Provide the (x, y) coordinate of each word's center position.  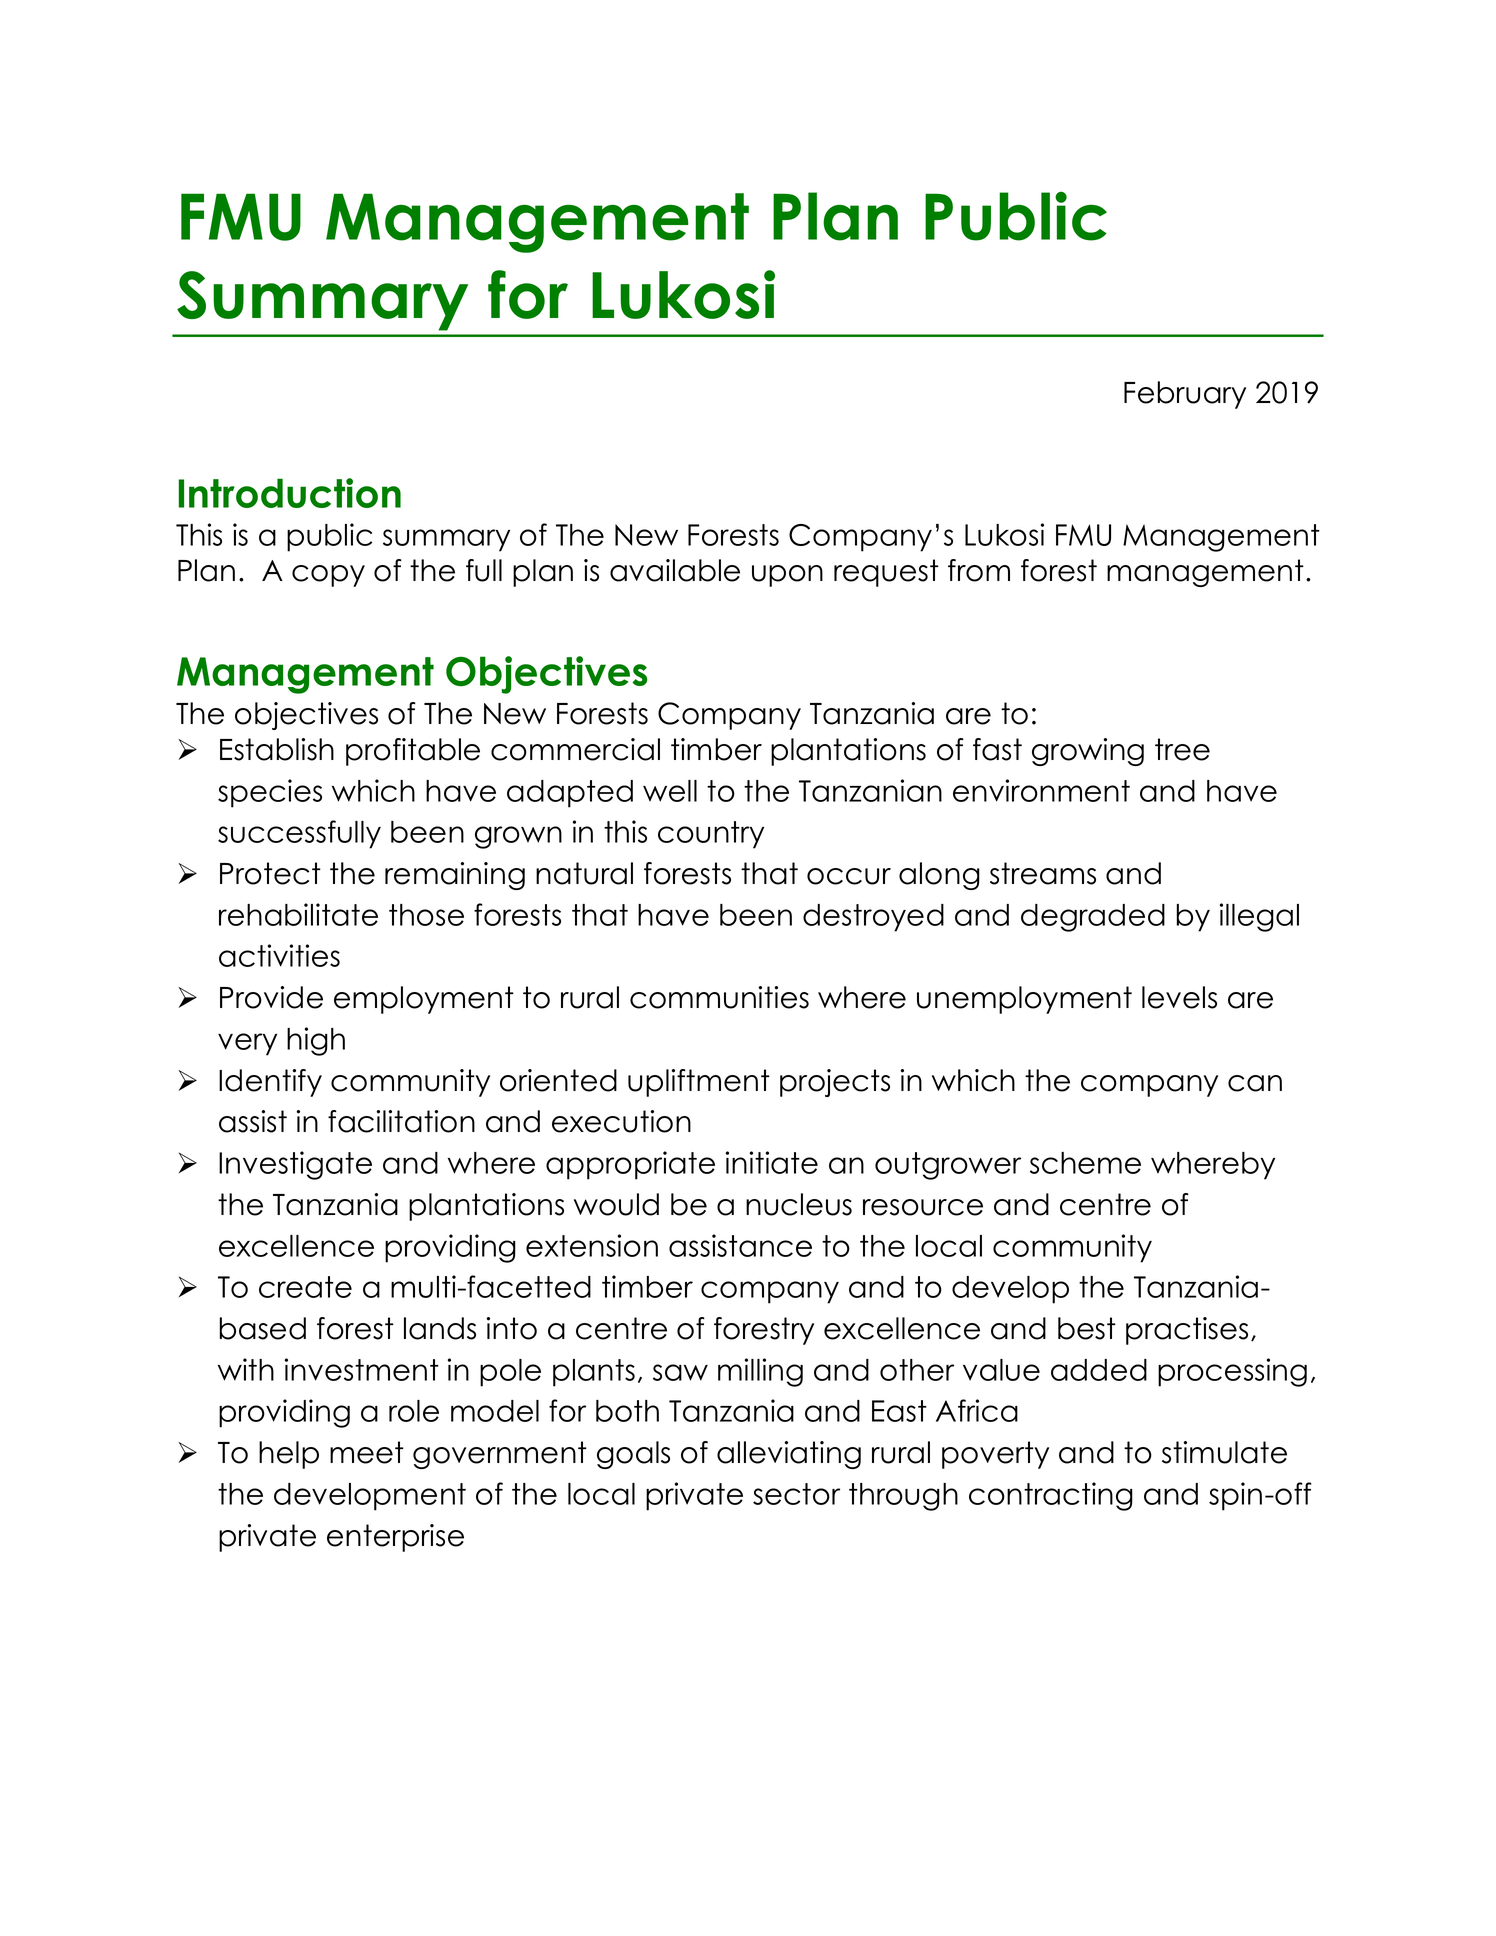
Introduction (289, 493)
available (675, 570)
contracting (1051, 1496)
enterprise (395, 1538)
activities (279, 955)
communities (719, 997)
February (1185, 395)
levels (1179, 997)
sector (796, 1494)
